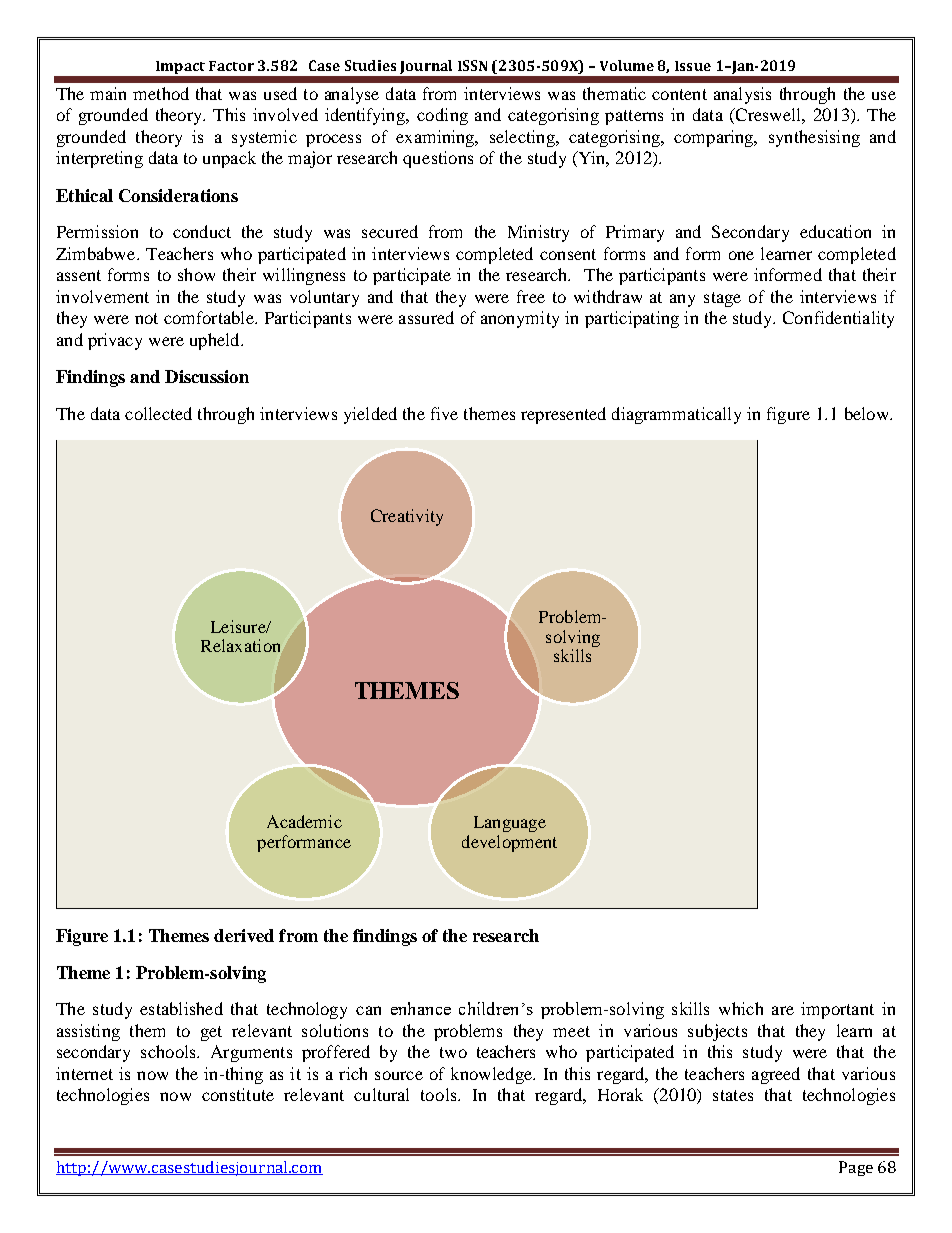 The height and width of the screenshot is (1233, 952). What do you see at coordinates (161, 93) in the screenshot?
I see `method` at bounding box center [161, 93].
